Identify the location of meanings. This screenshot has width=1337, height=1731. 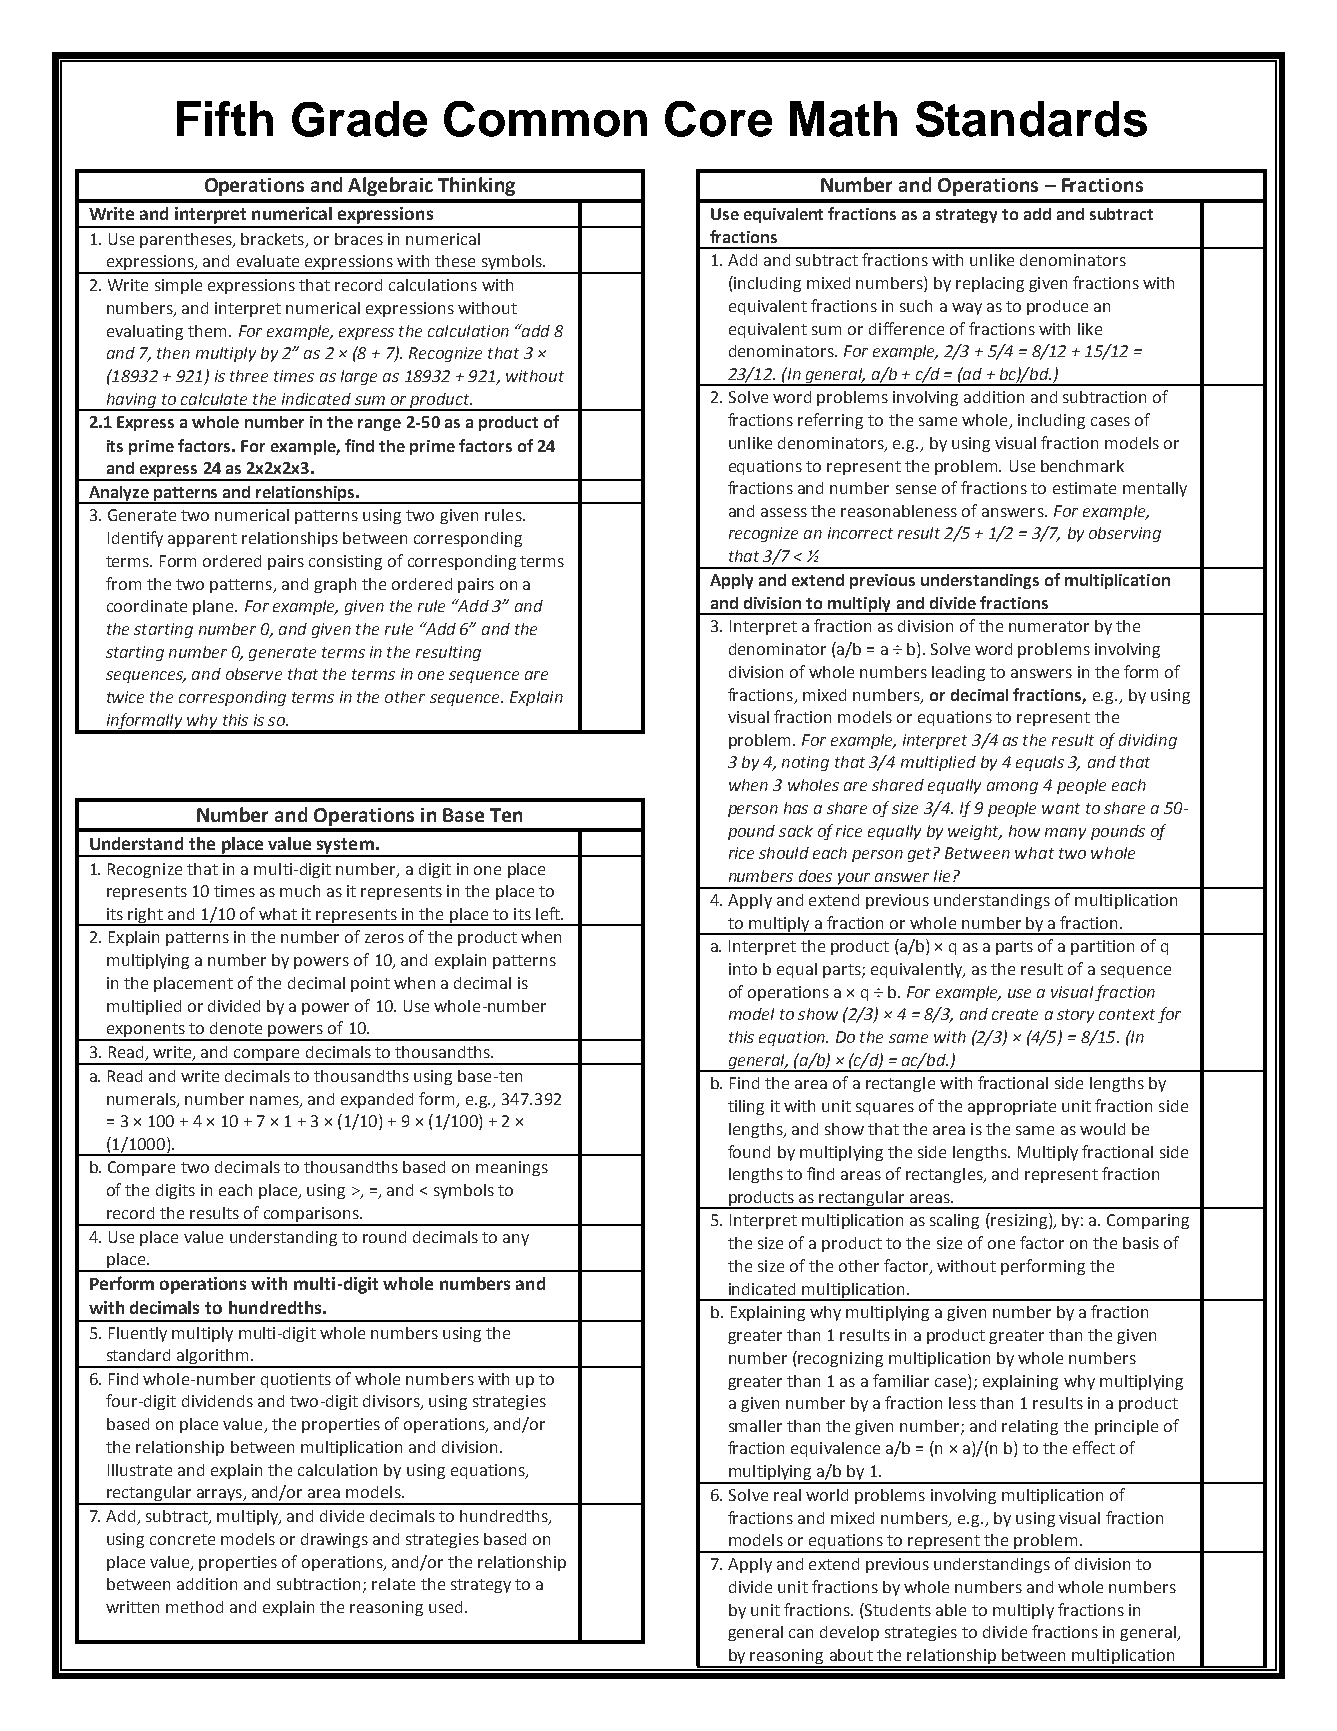
(512, 1168).
